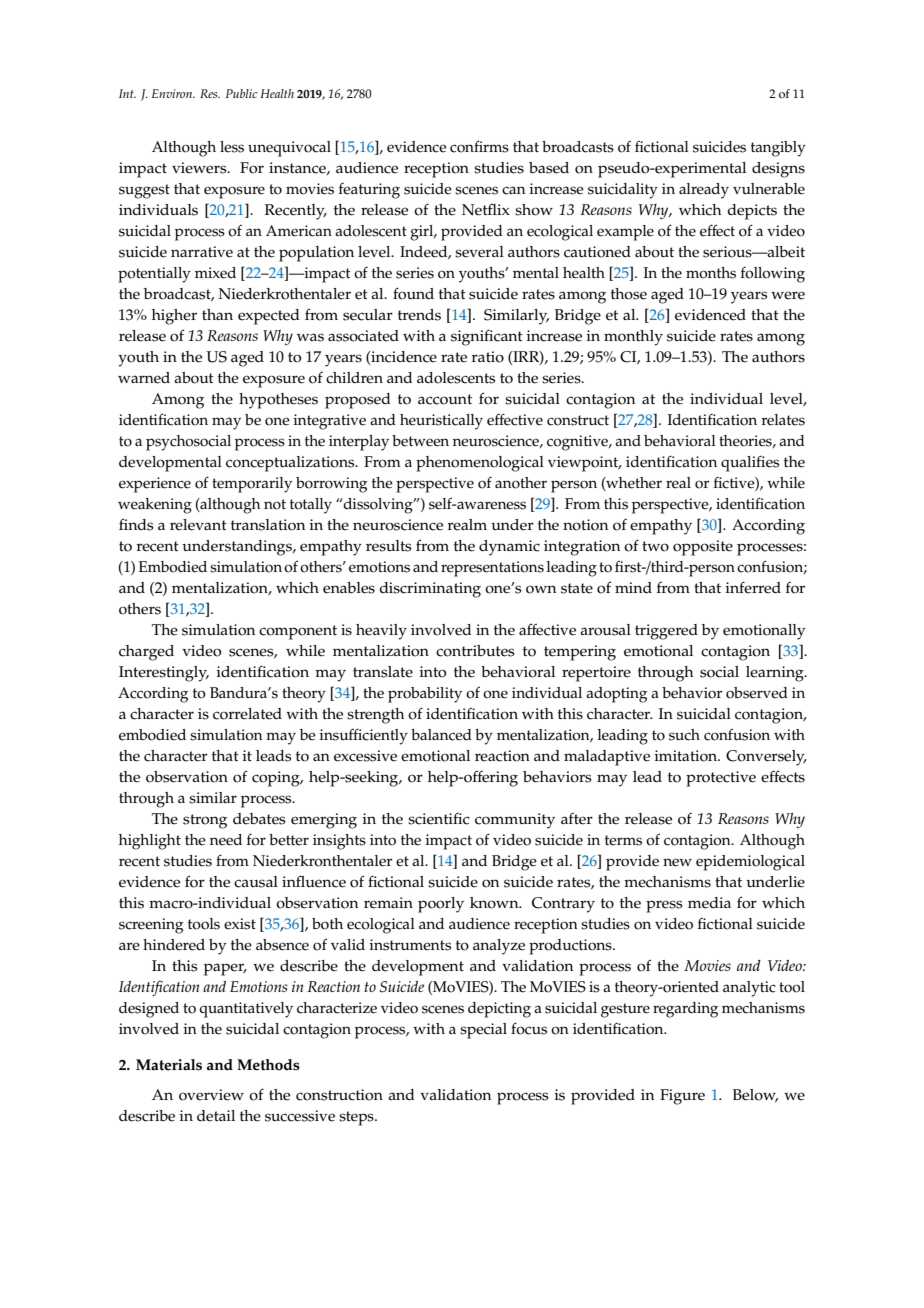 The width and height of the document is (924, 1308). I want to click on opposite, so click(703, 548).
